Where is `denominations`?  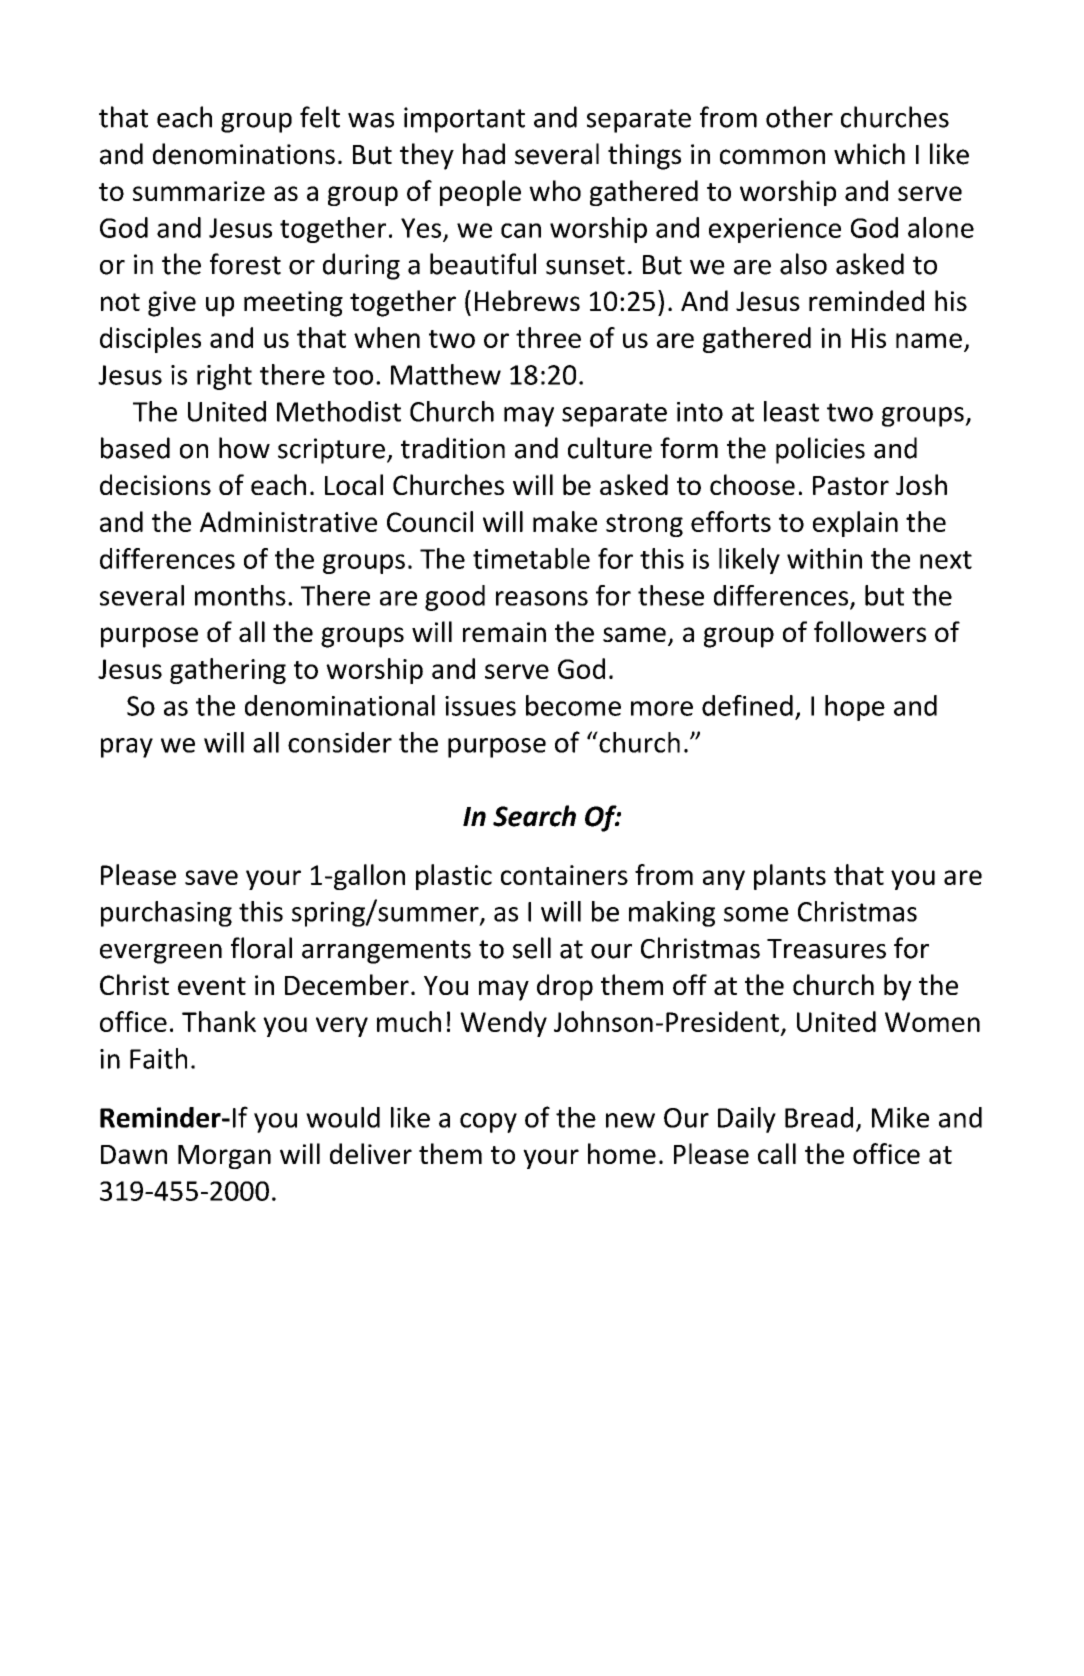 denominations is located at coordinates (244, 154).
